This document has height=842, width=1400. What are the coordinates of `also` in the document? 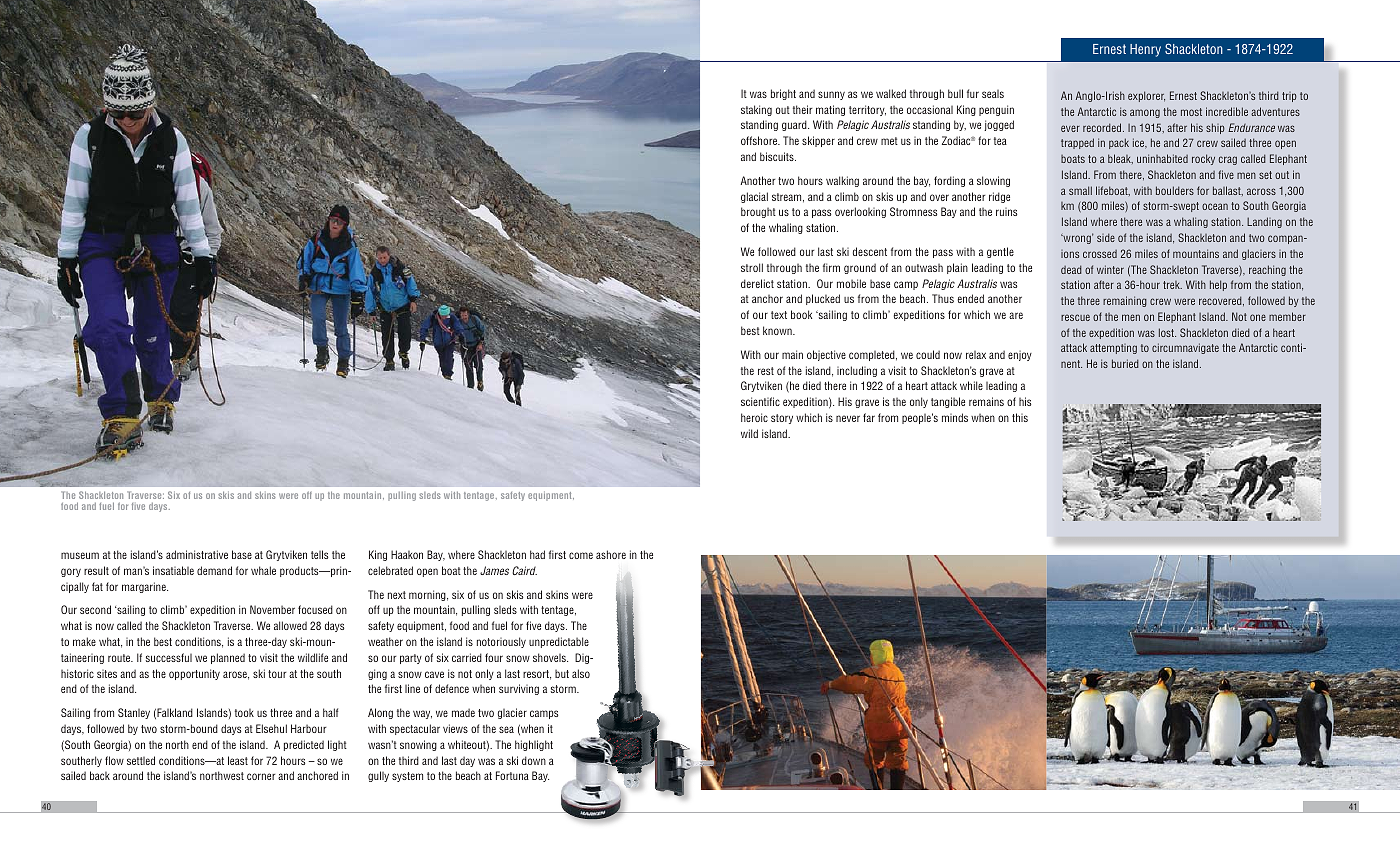 It's located at (581, 673).
